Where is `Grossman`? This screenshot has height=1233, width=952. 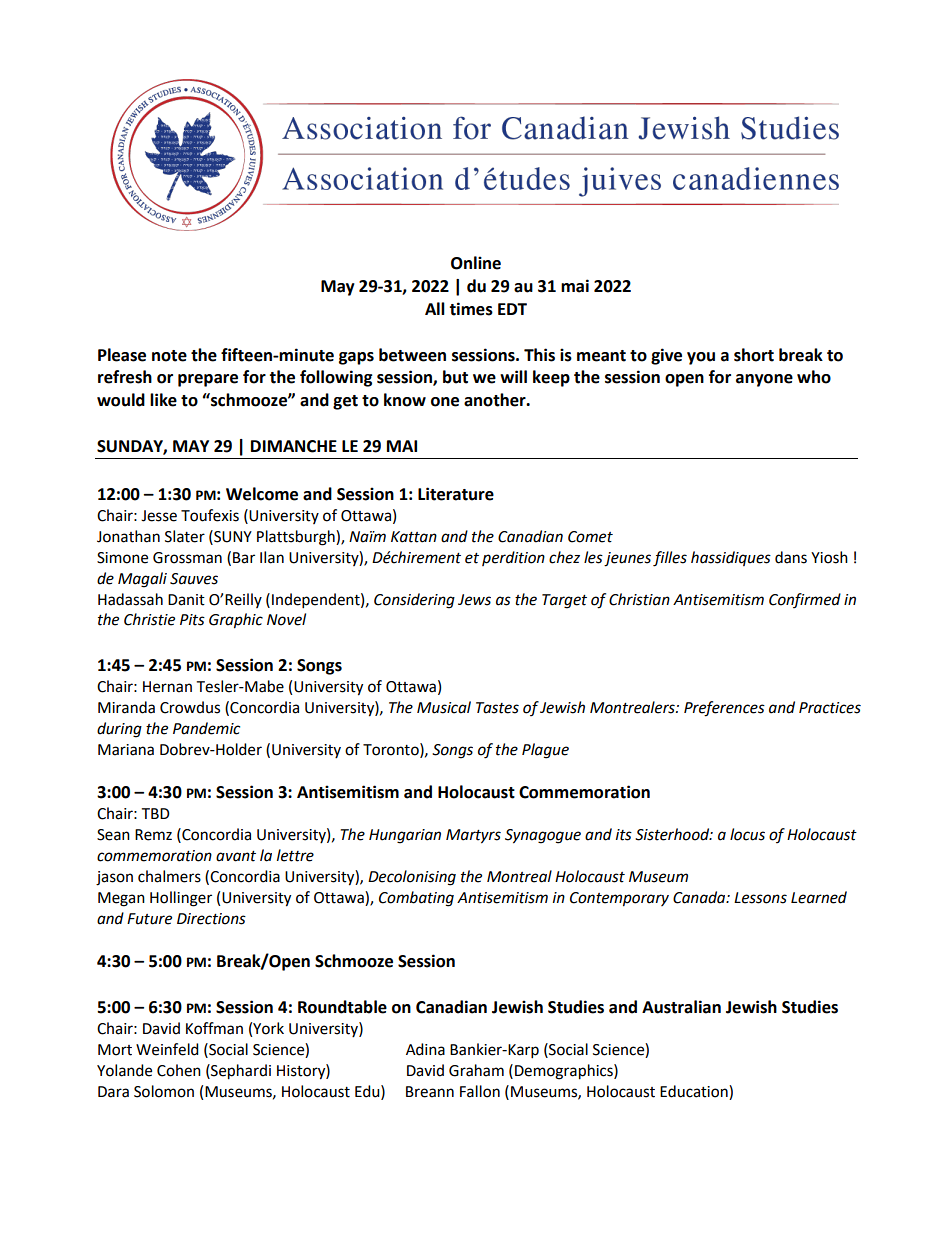 Grossman is located at coordinates (187, 558).
